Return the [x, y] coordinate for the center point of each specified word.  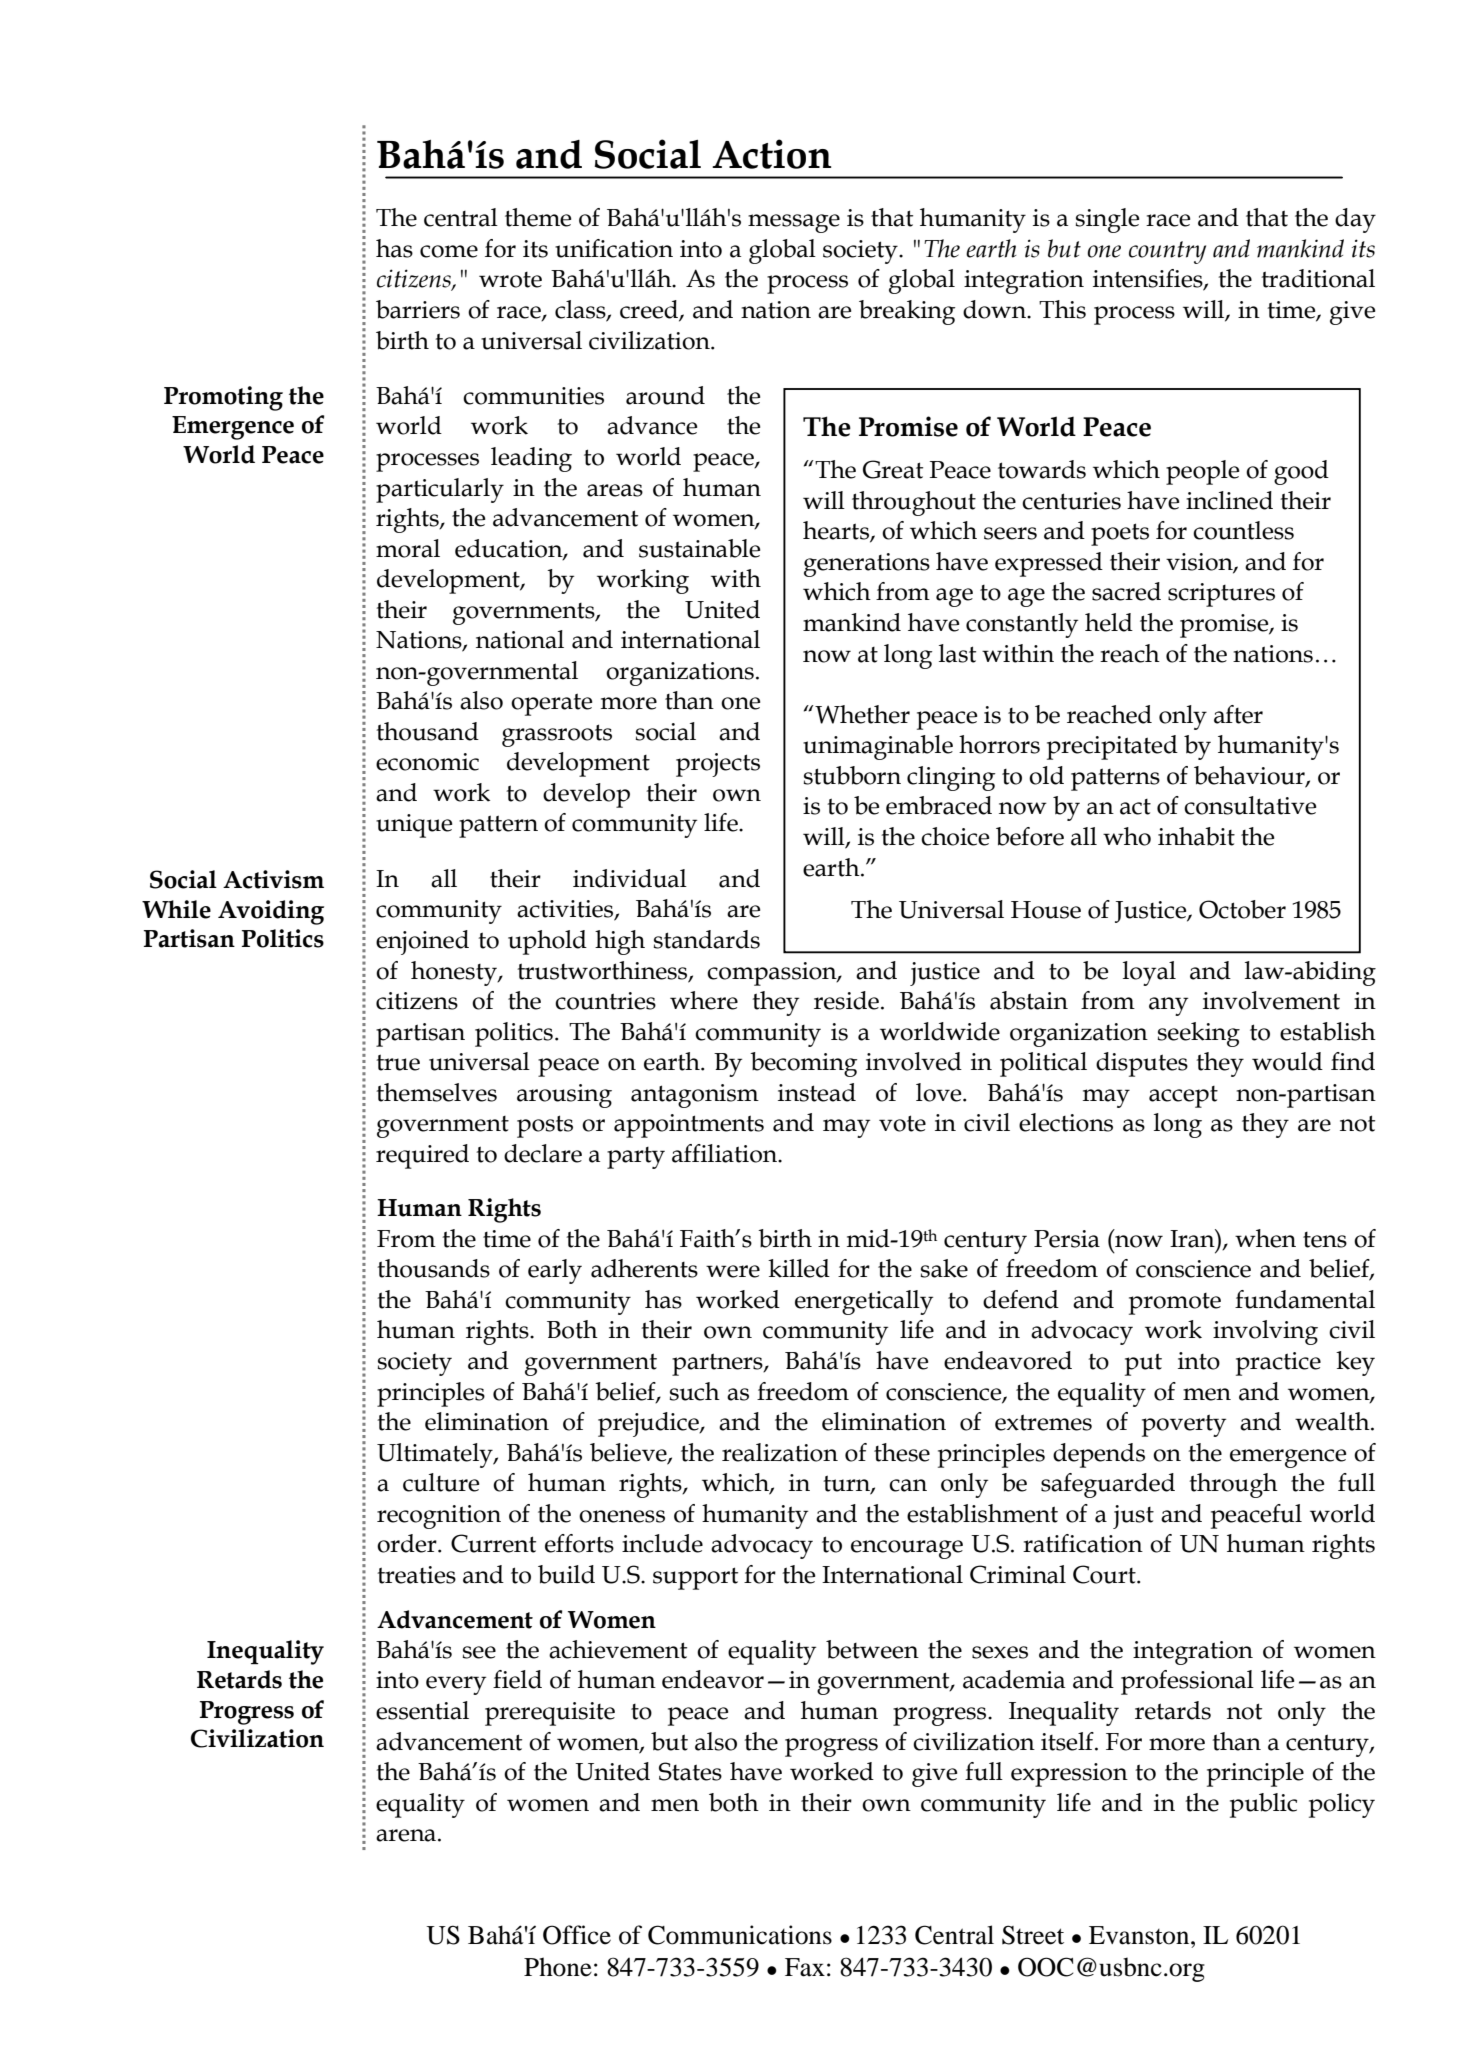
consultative [1250, 805]
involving [1265, 1332]
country [1167, 252]
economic [427, 762]
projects [718, 765]
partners [718, 1364]
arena [407, 1835]
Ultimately [436, 1455]
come [449, 251]
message [794, 223]
